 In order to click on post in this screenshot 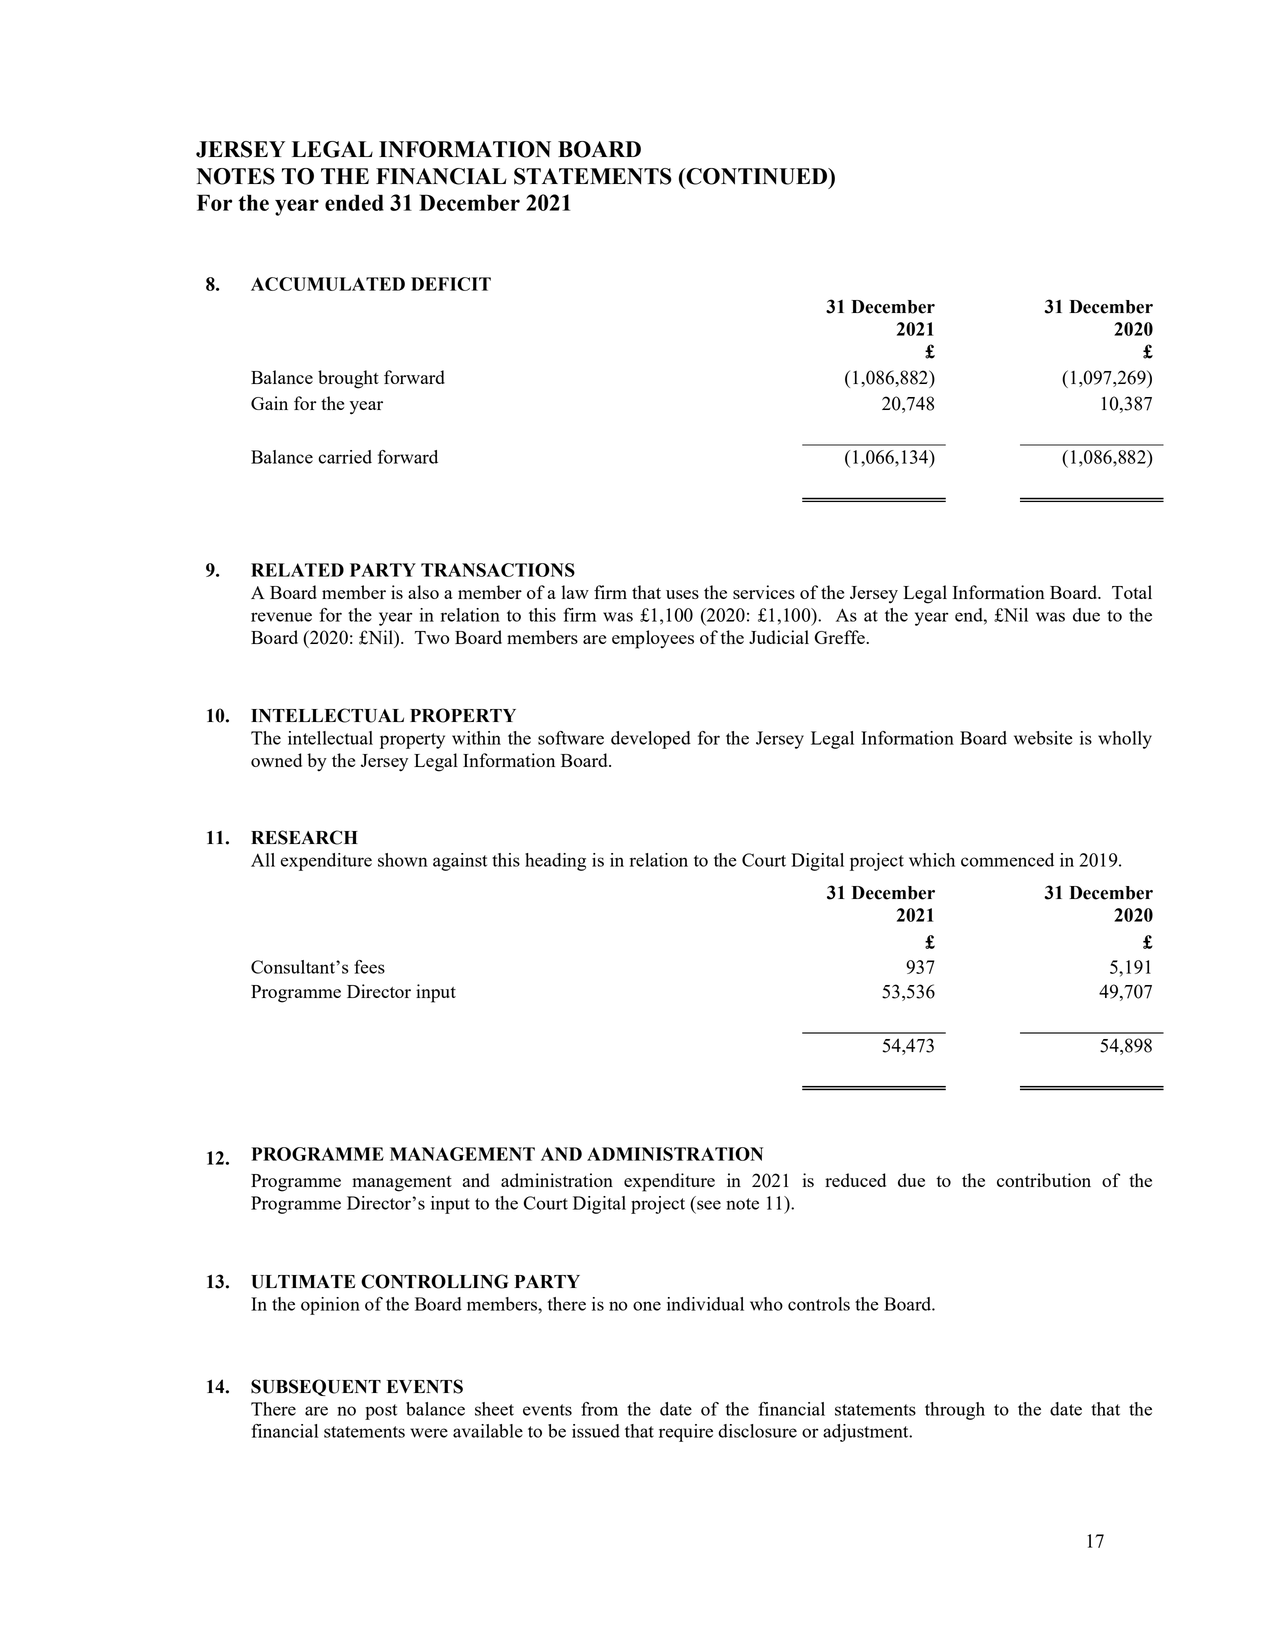, I will do `click(381, 1412)`.
